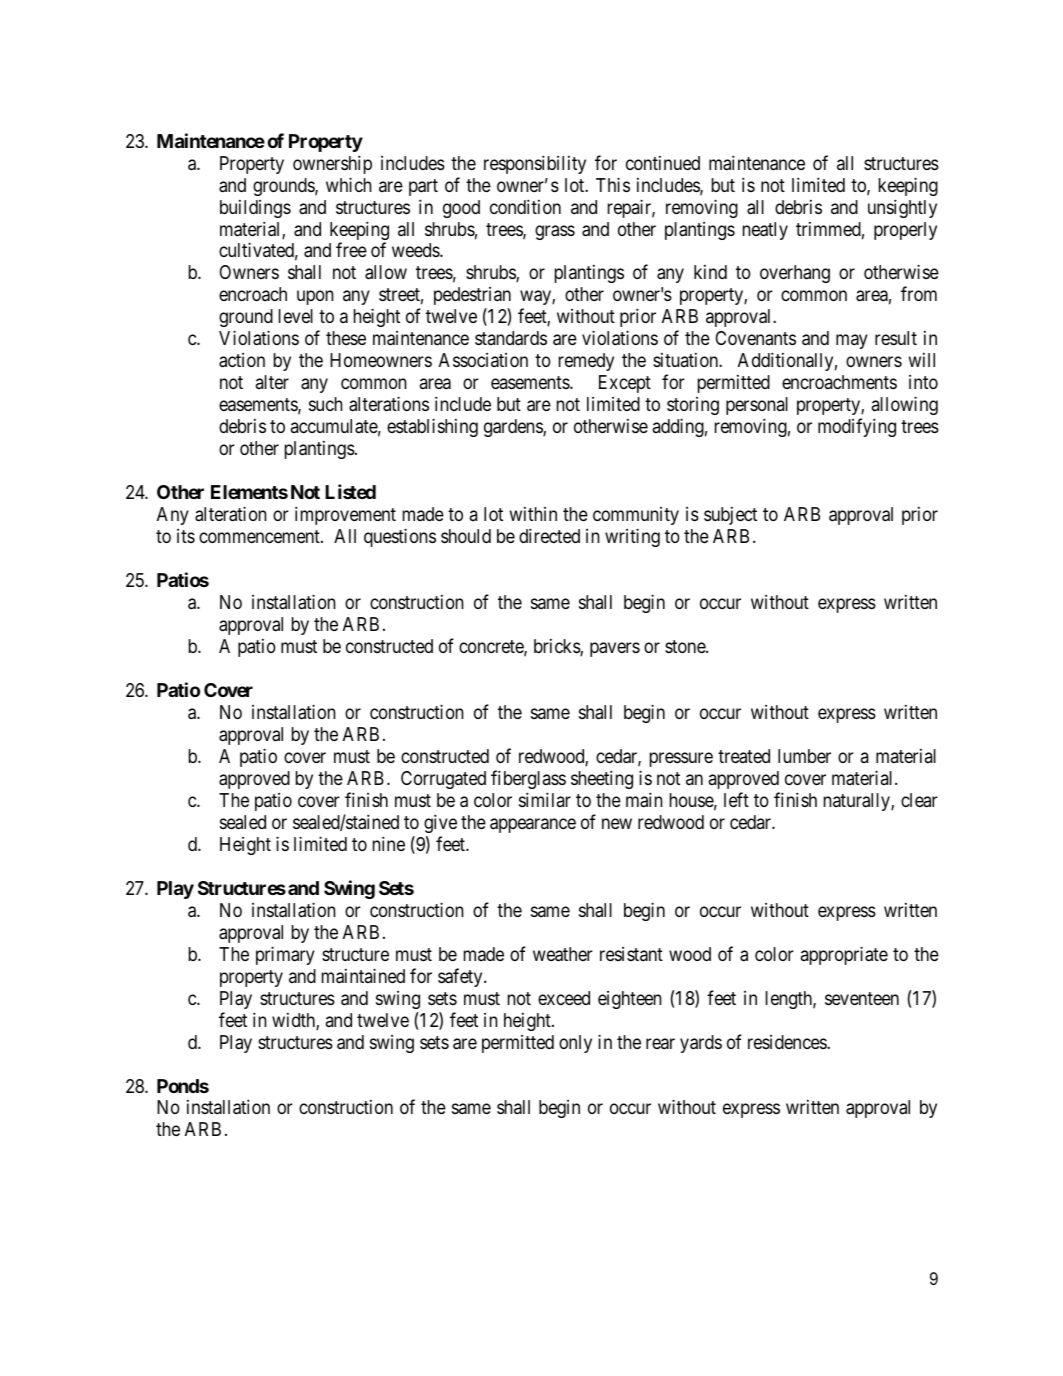  What do you see at coordinates (443, 780) in the image?
I see `Corrugated` at bounding box center [443, 780].
